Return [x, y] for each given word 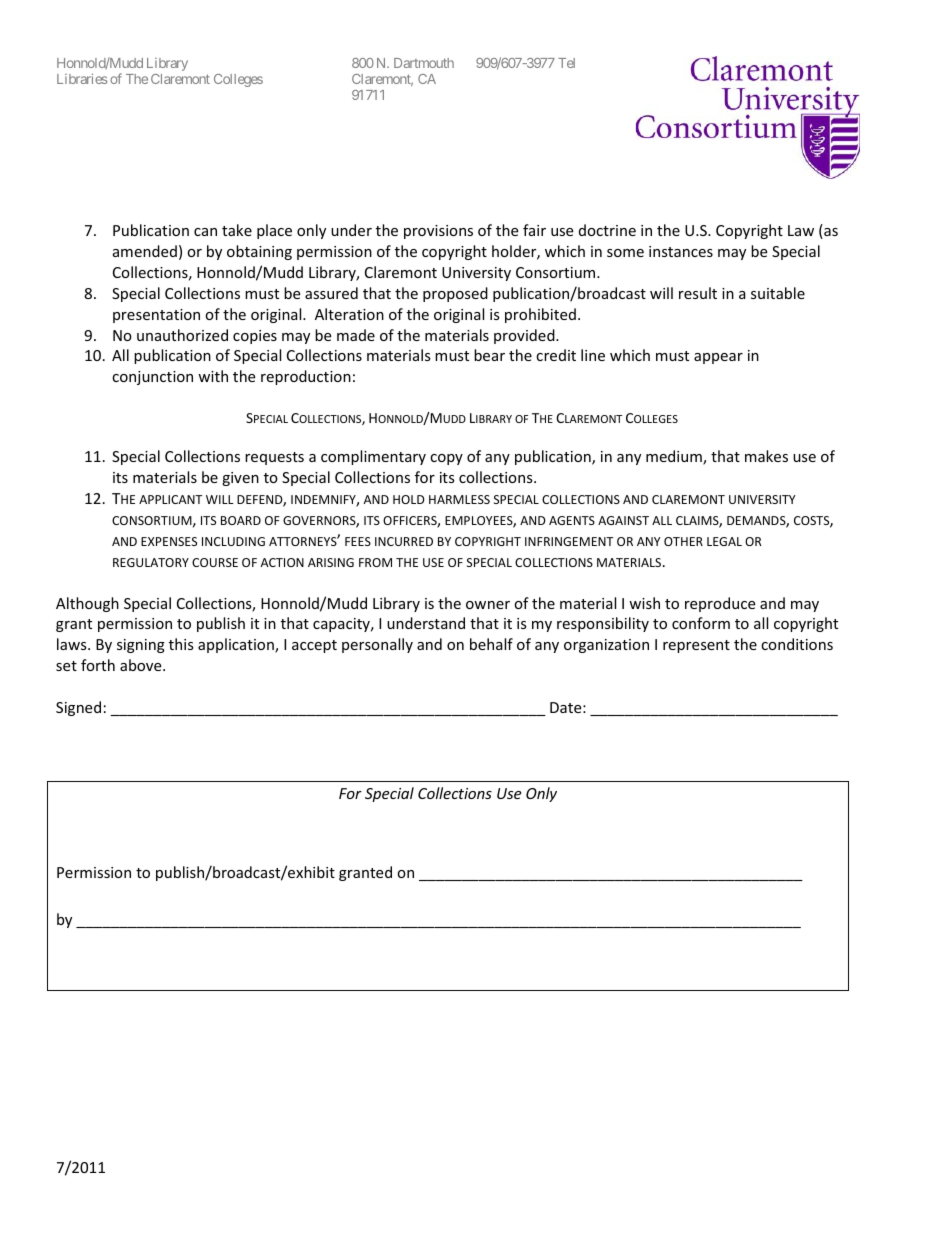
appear [718, 358]
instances [681, 251]
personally [377, 645]
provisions [438, 232]
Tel [566, 63]
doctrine [607, 230]
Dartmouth [424, 63]
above [142, 665]
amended [145, 251]
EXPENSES [169, 541]
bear [489, 355]
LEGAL [724, 541]
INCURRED [404, 541]
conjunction [152, 378]
